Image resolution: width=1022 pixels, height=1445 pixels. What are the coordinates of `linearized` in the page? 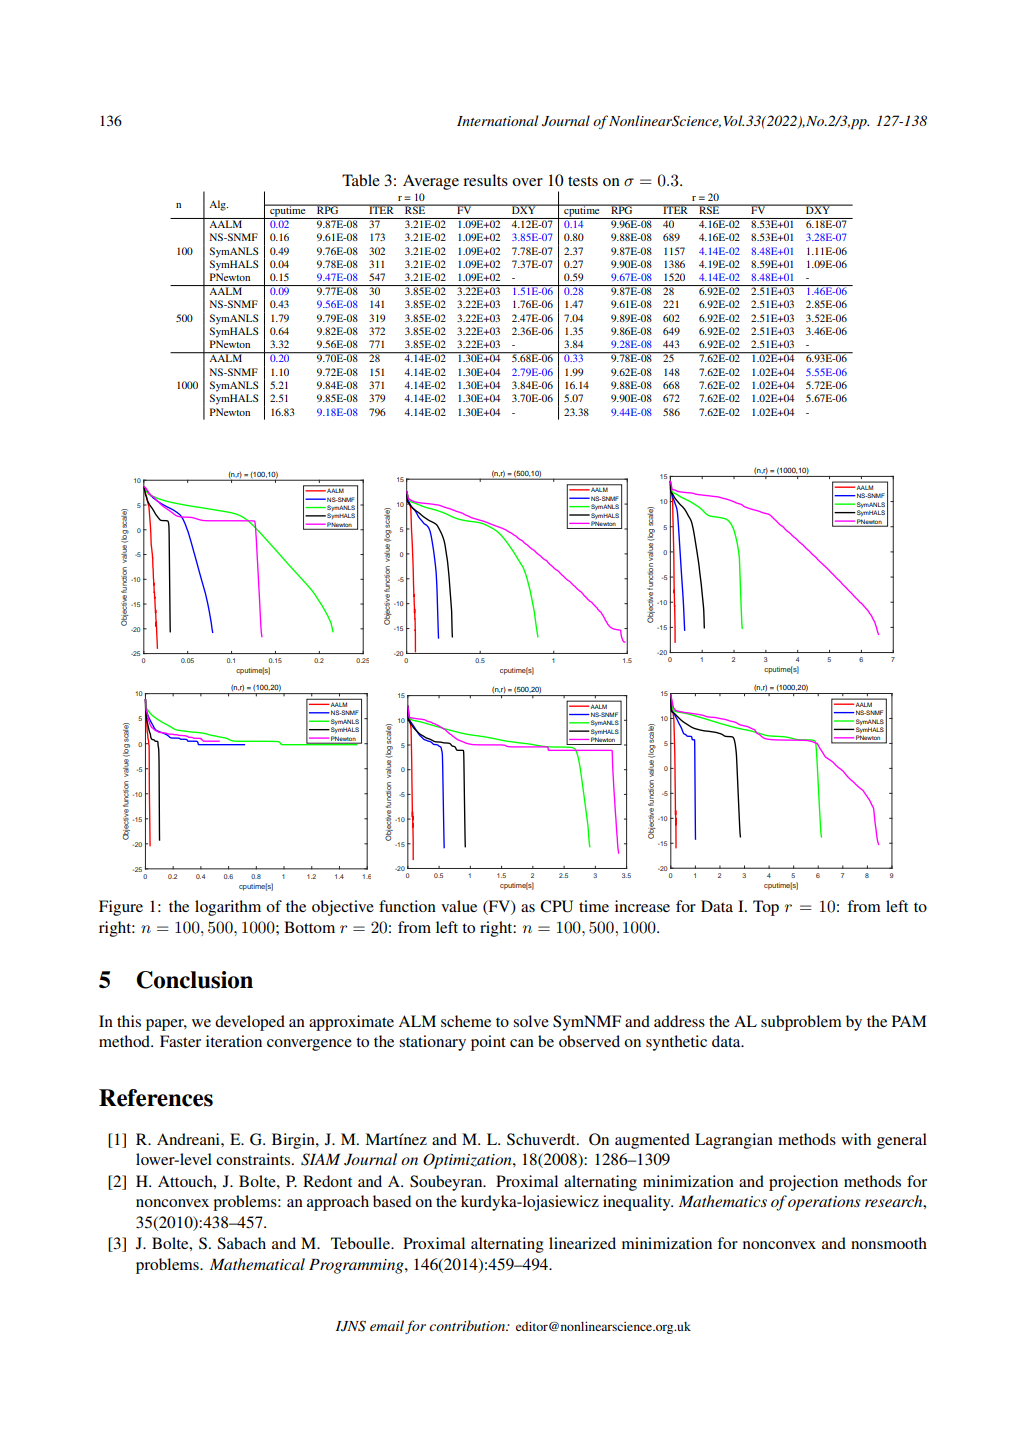 It's located at (582, 1243).
